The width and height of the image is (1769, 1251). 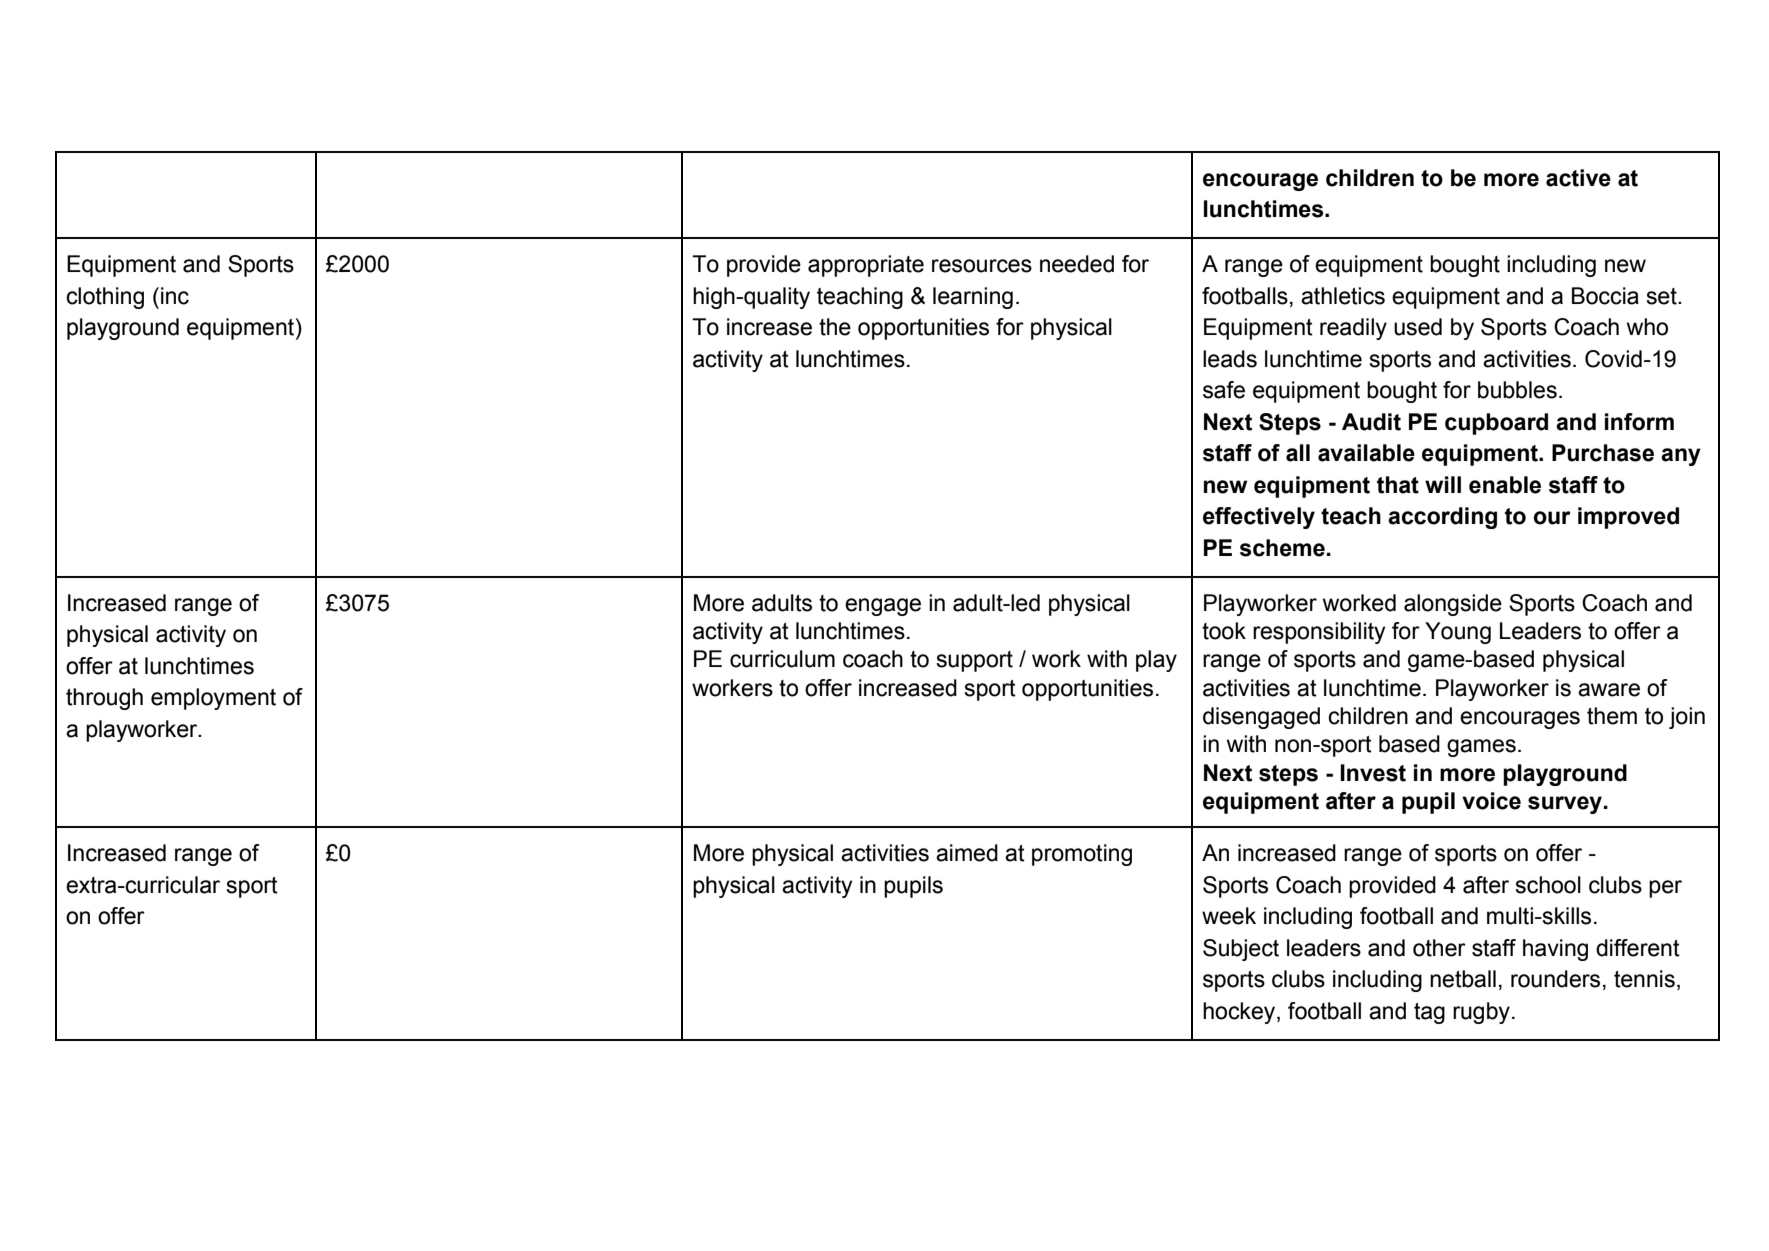 I want to click on appropriate, so click(x=866, y=266).
